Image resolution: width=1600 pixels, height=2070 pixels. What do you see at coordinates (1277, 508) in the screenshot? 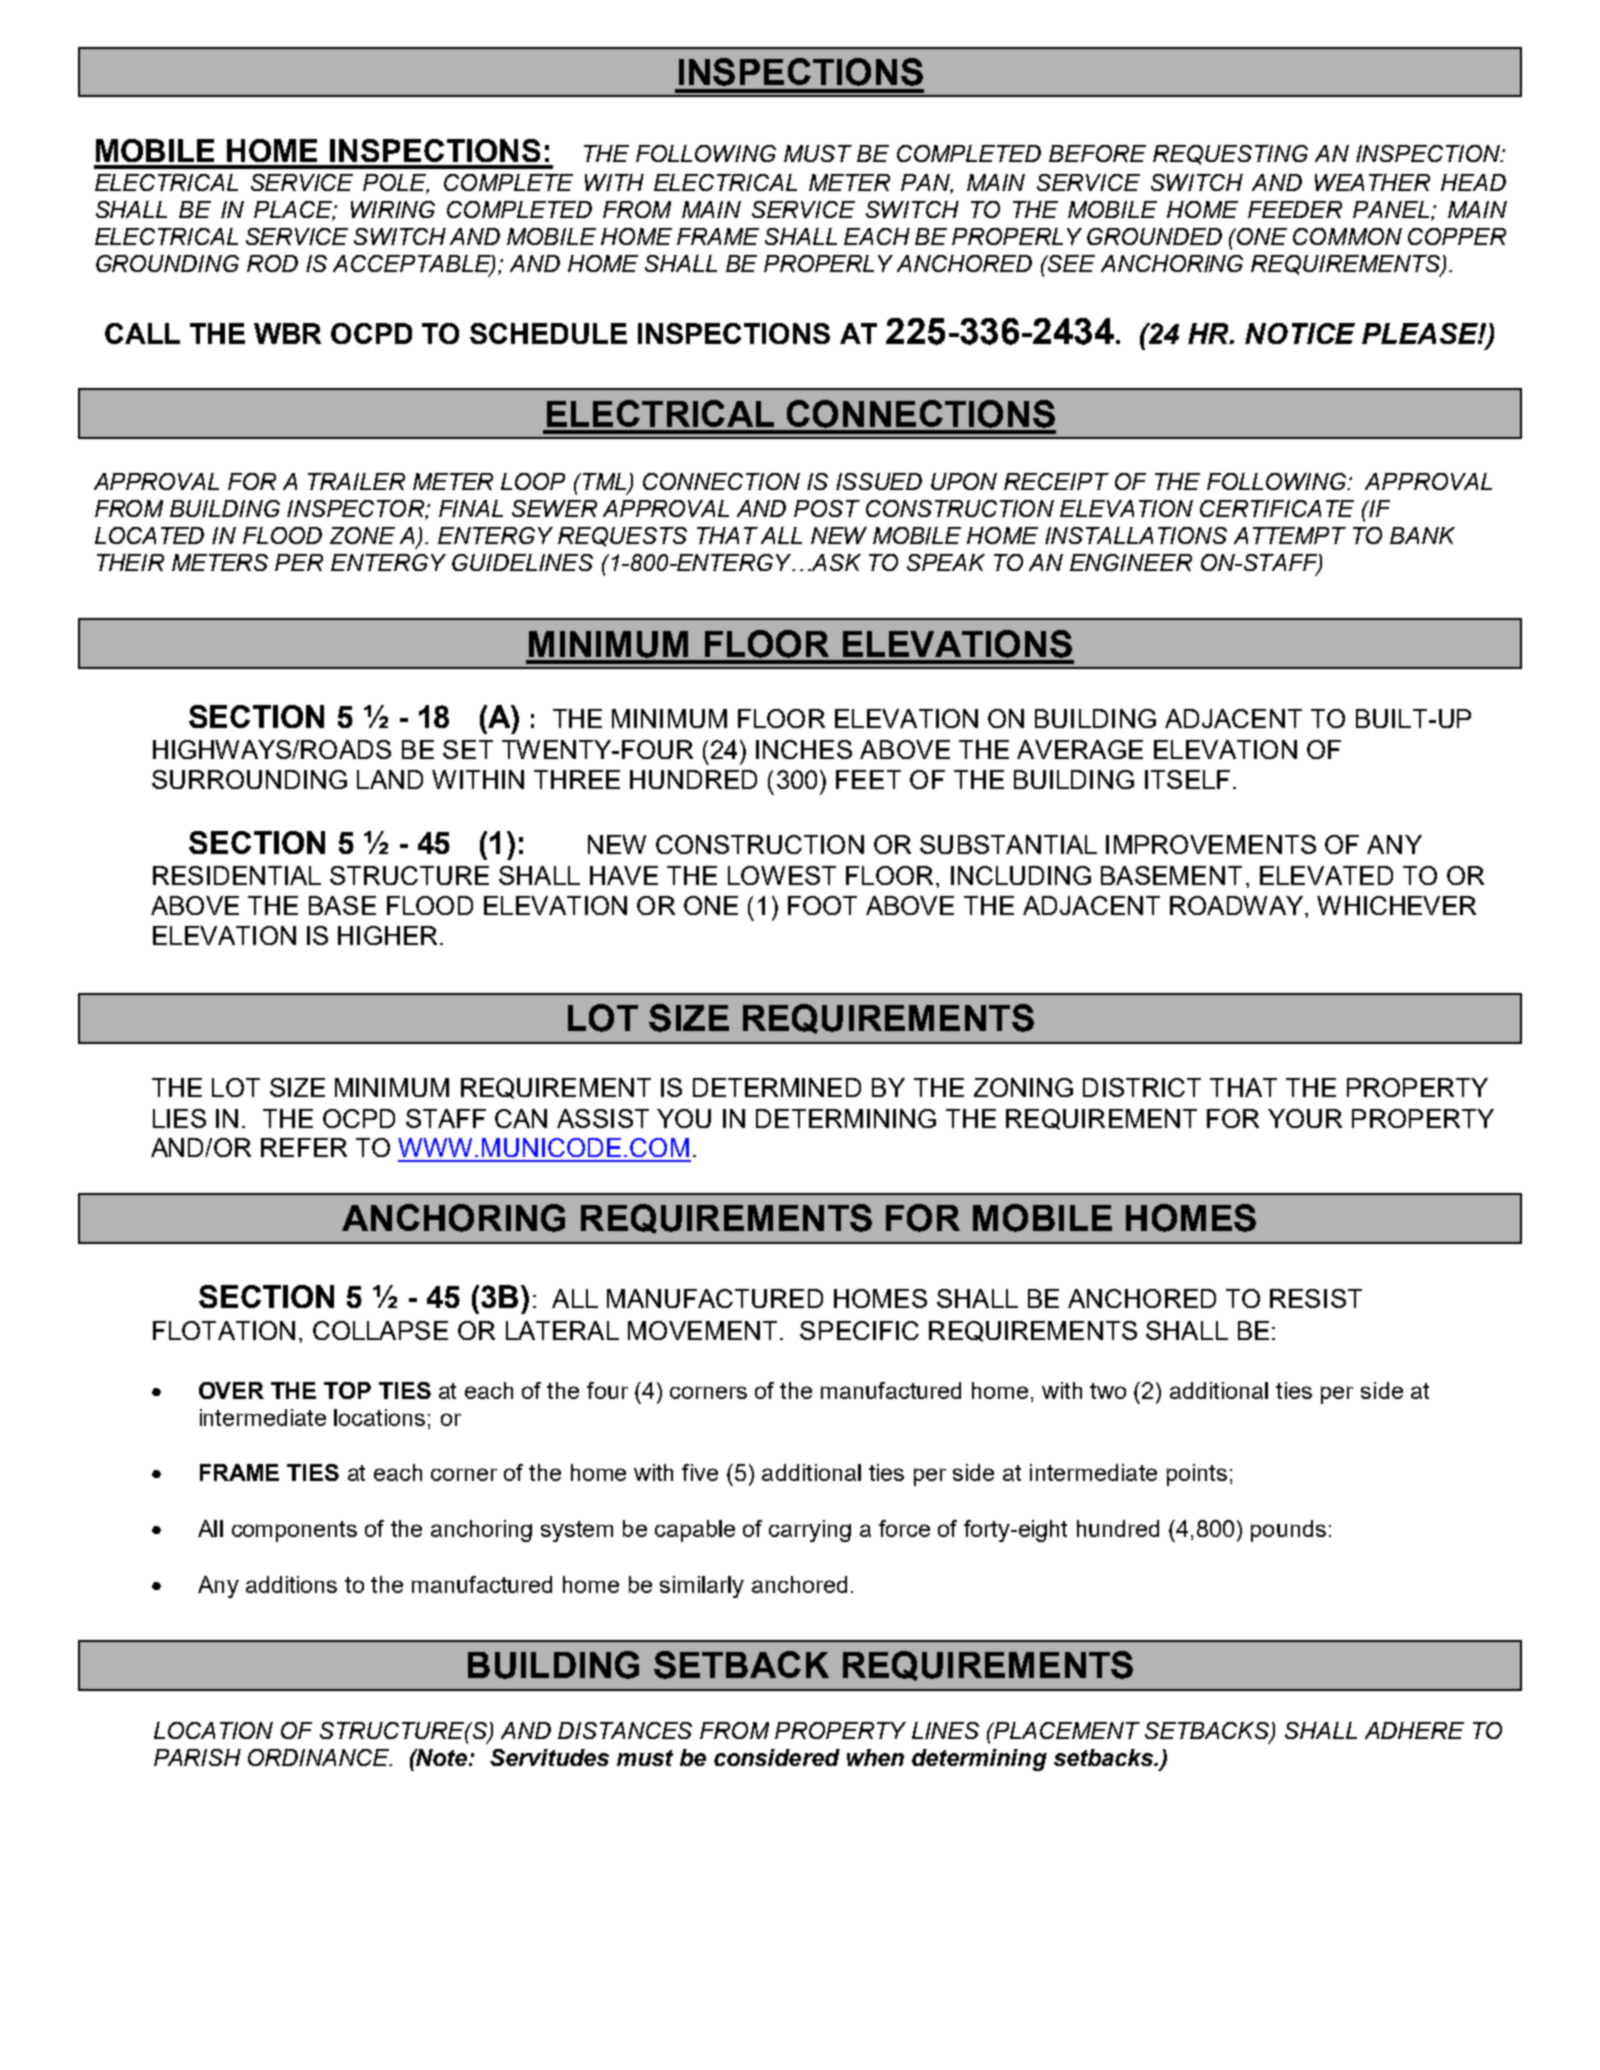
I see `CERTIFICATE` at bounding box center [1277, 508].
